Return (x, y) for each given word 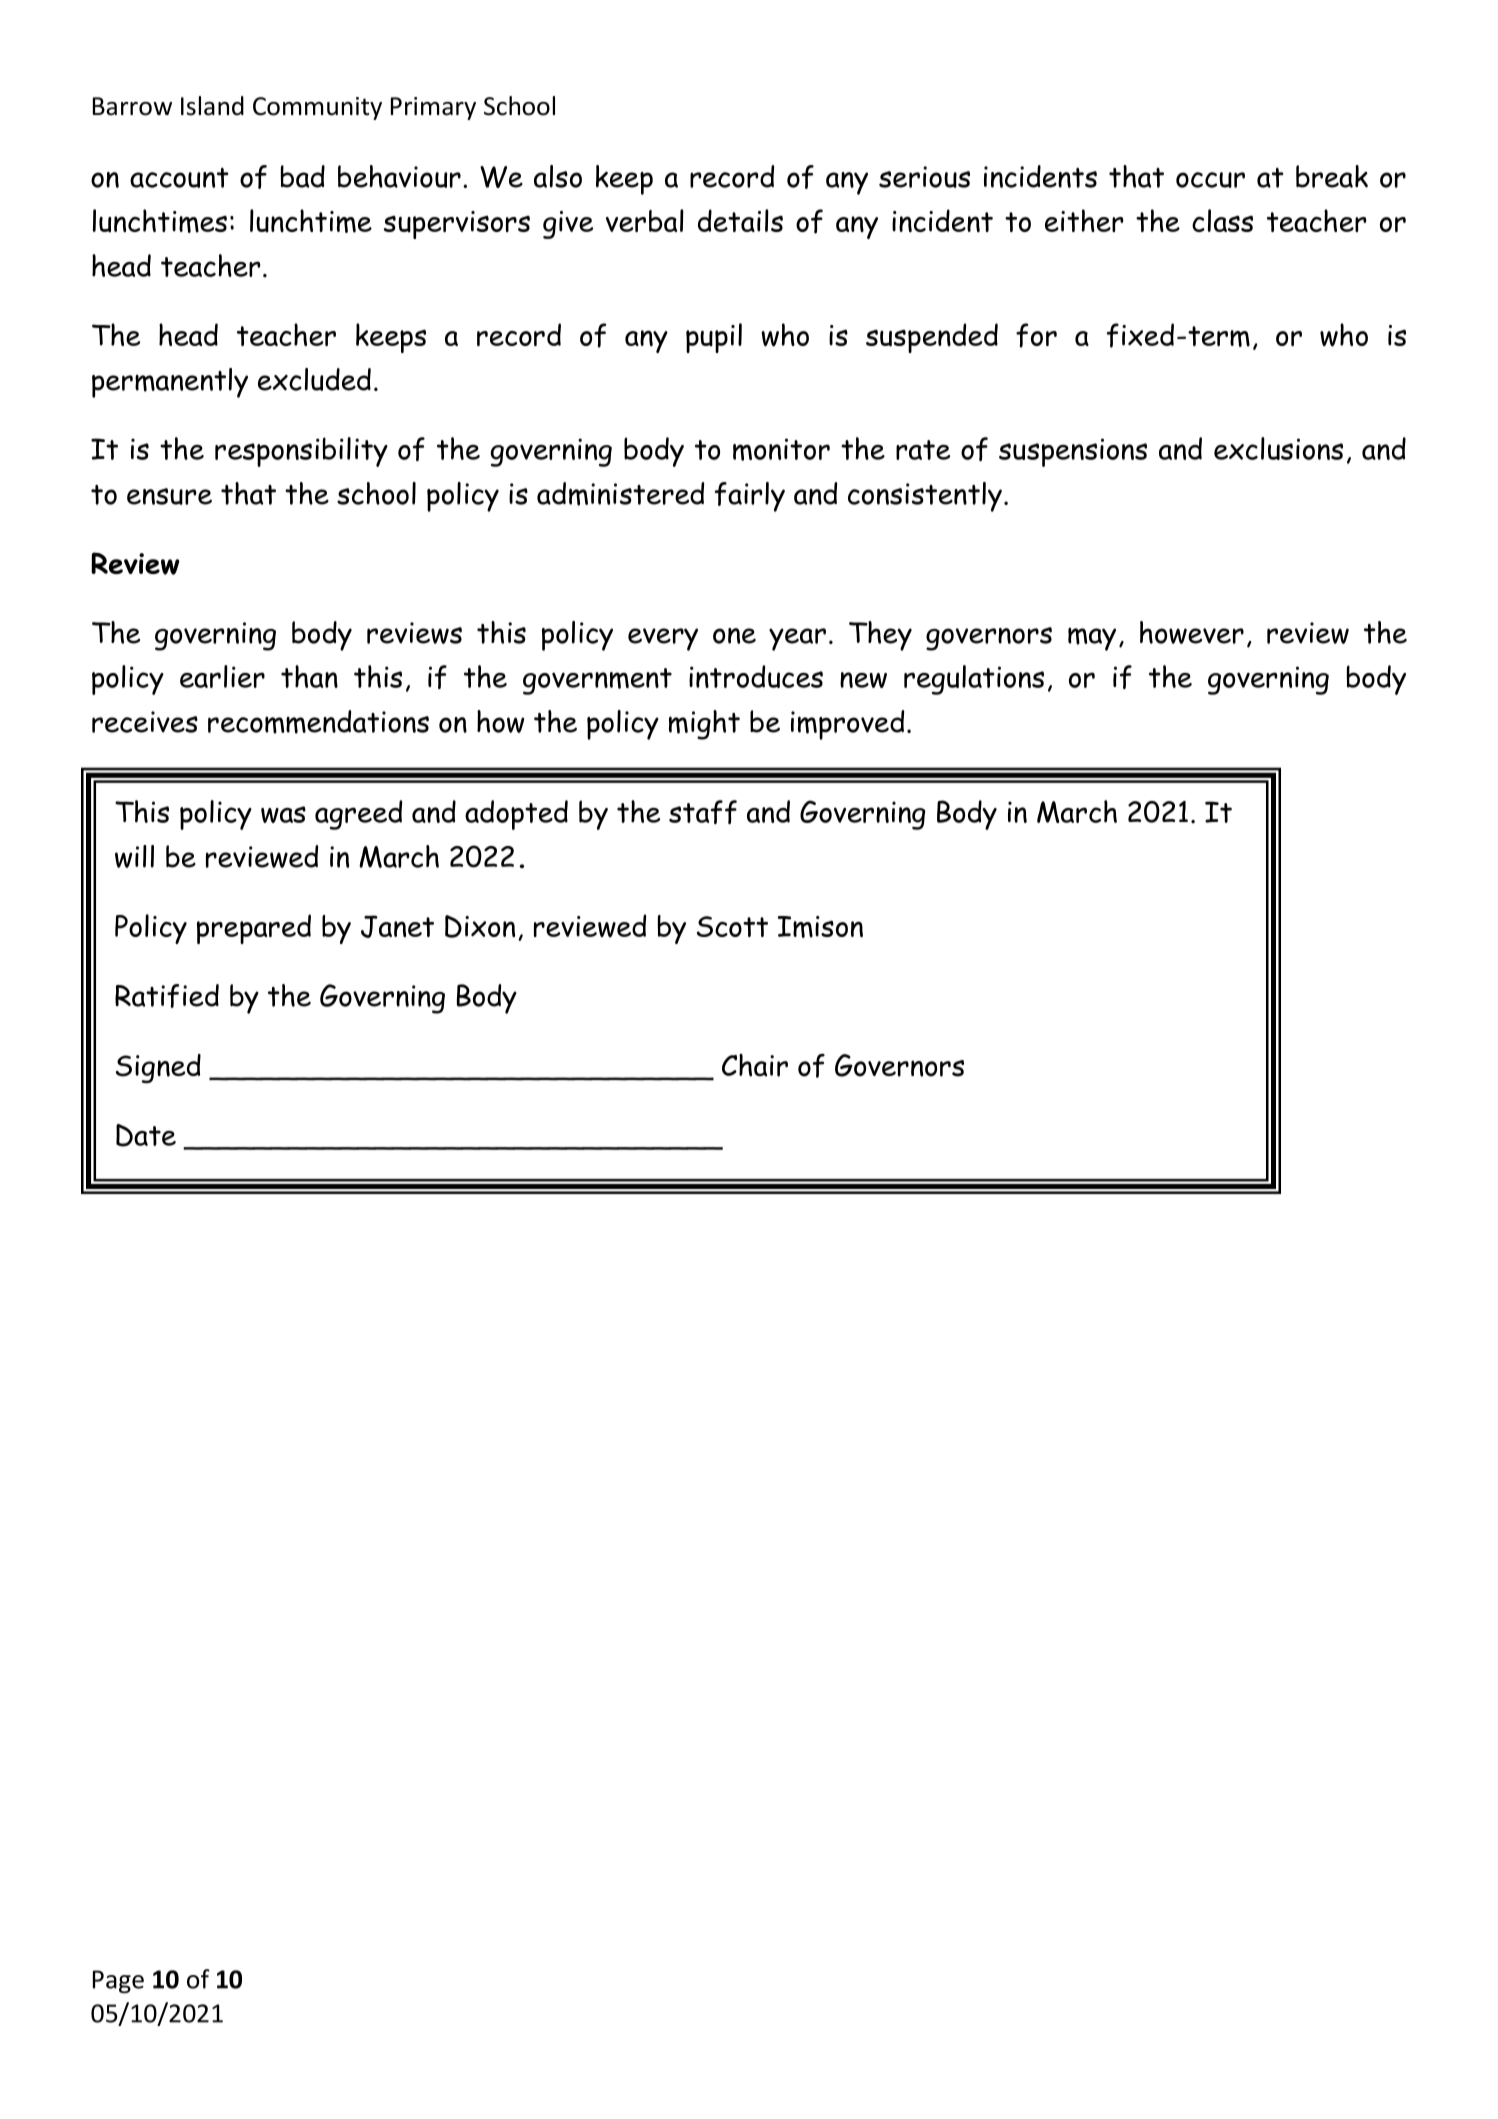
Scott (732, 926)
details (740, 220)
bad (303, 176)
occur (1210, 180)
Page (118, 1982)
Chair (755, 1065)
